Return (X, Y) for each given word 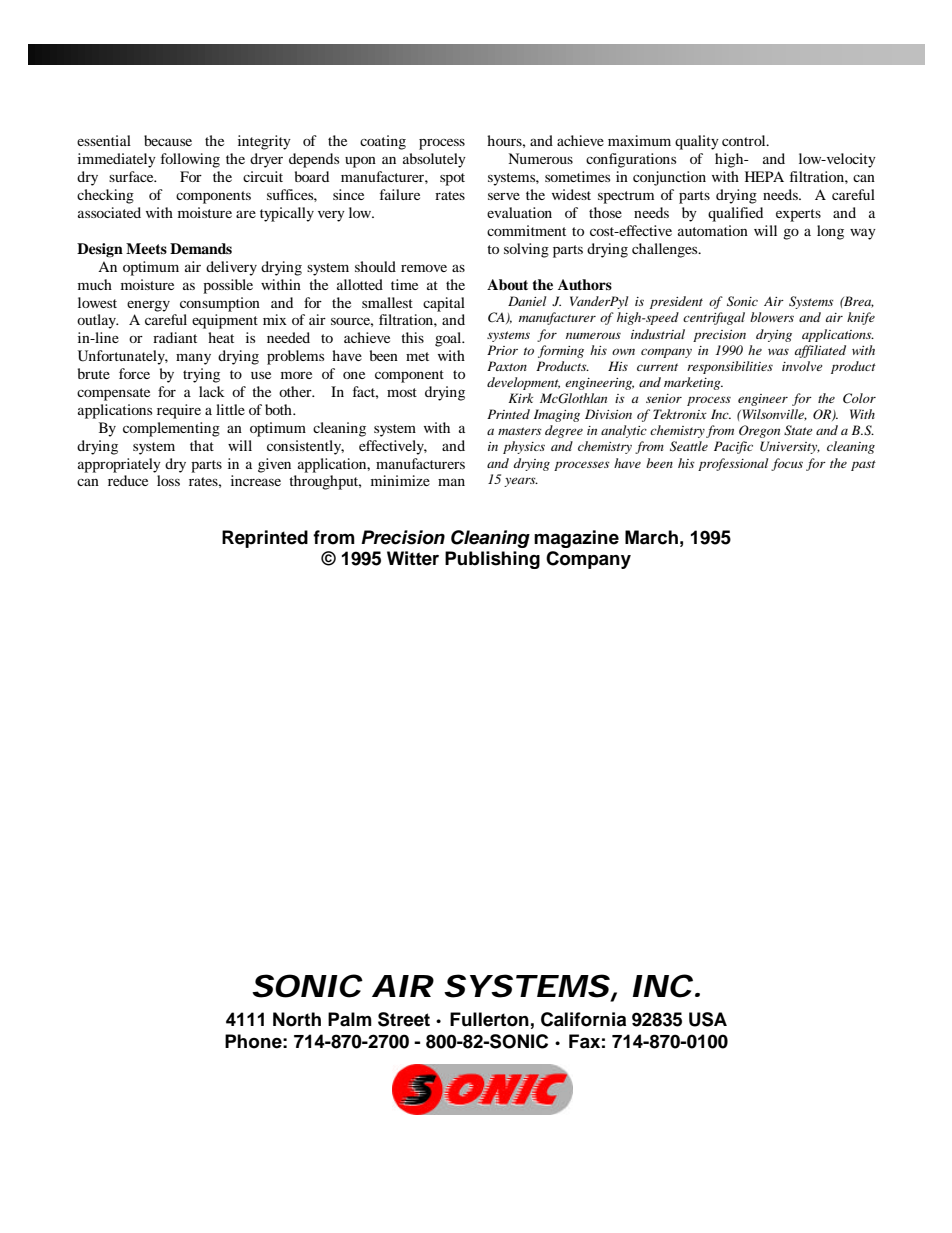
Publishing (492, 560)
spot (452, 179)
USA (708, 1019)
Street (404, 1019)
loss (168, 480)
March (651, 537)
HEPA (764, 176)
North (297, 1019)
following (190, 160)
